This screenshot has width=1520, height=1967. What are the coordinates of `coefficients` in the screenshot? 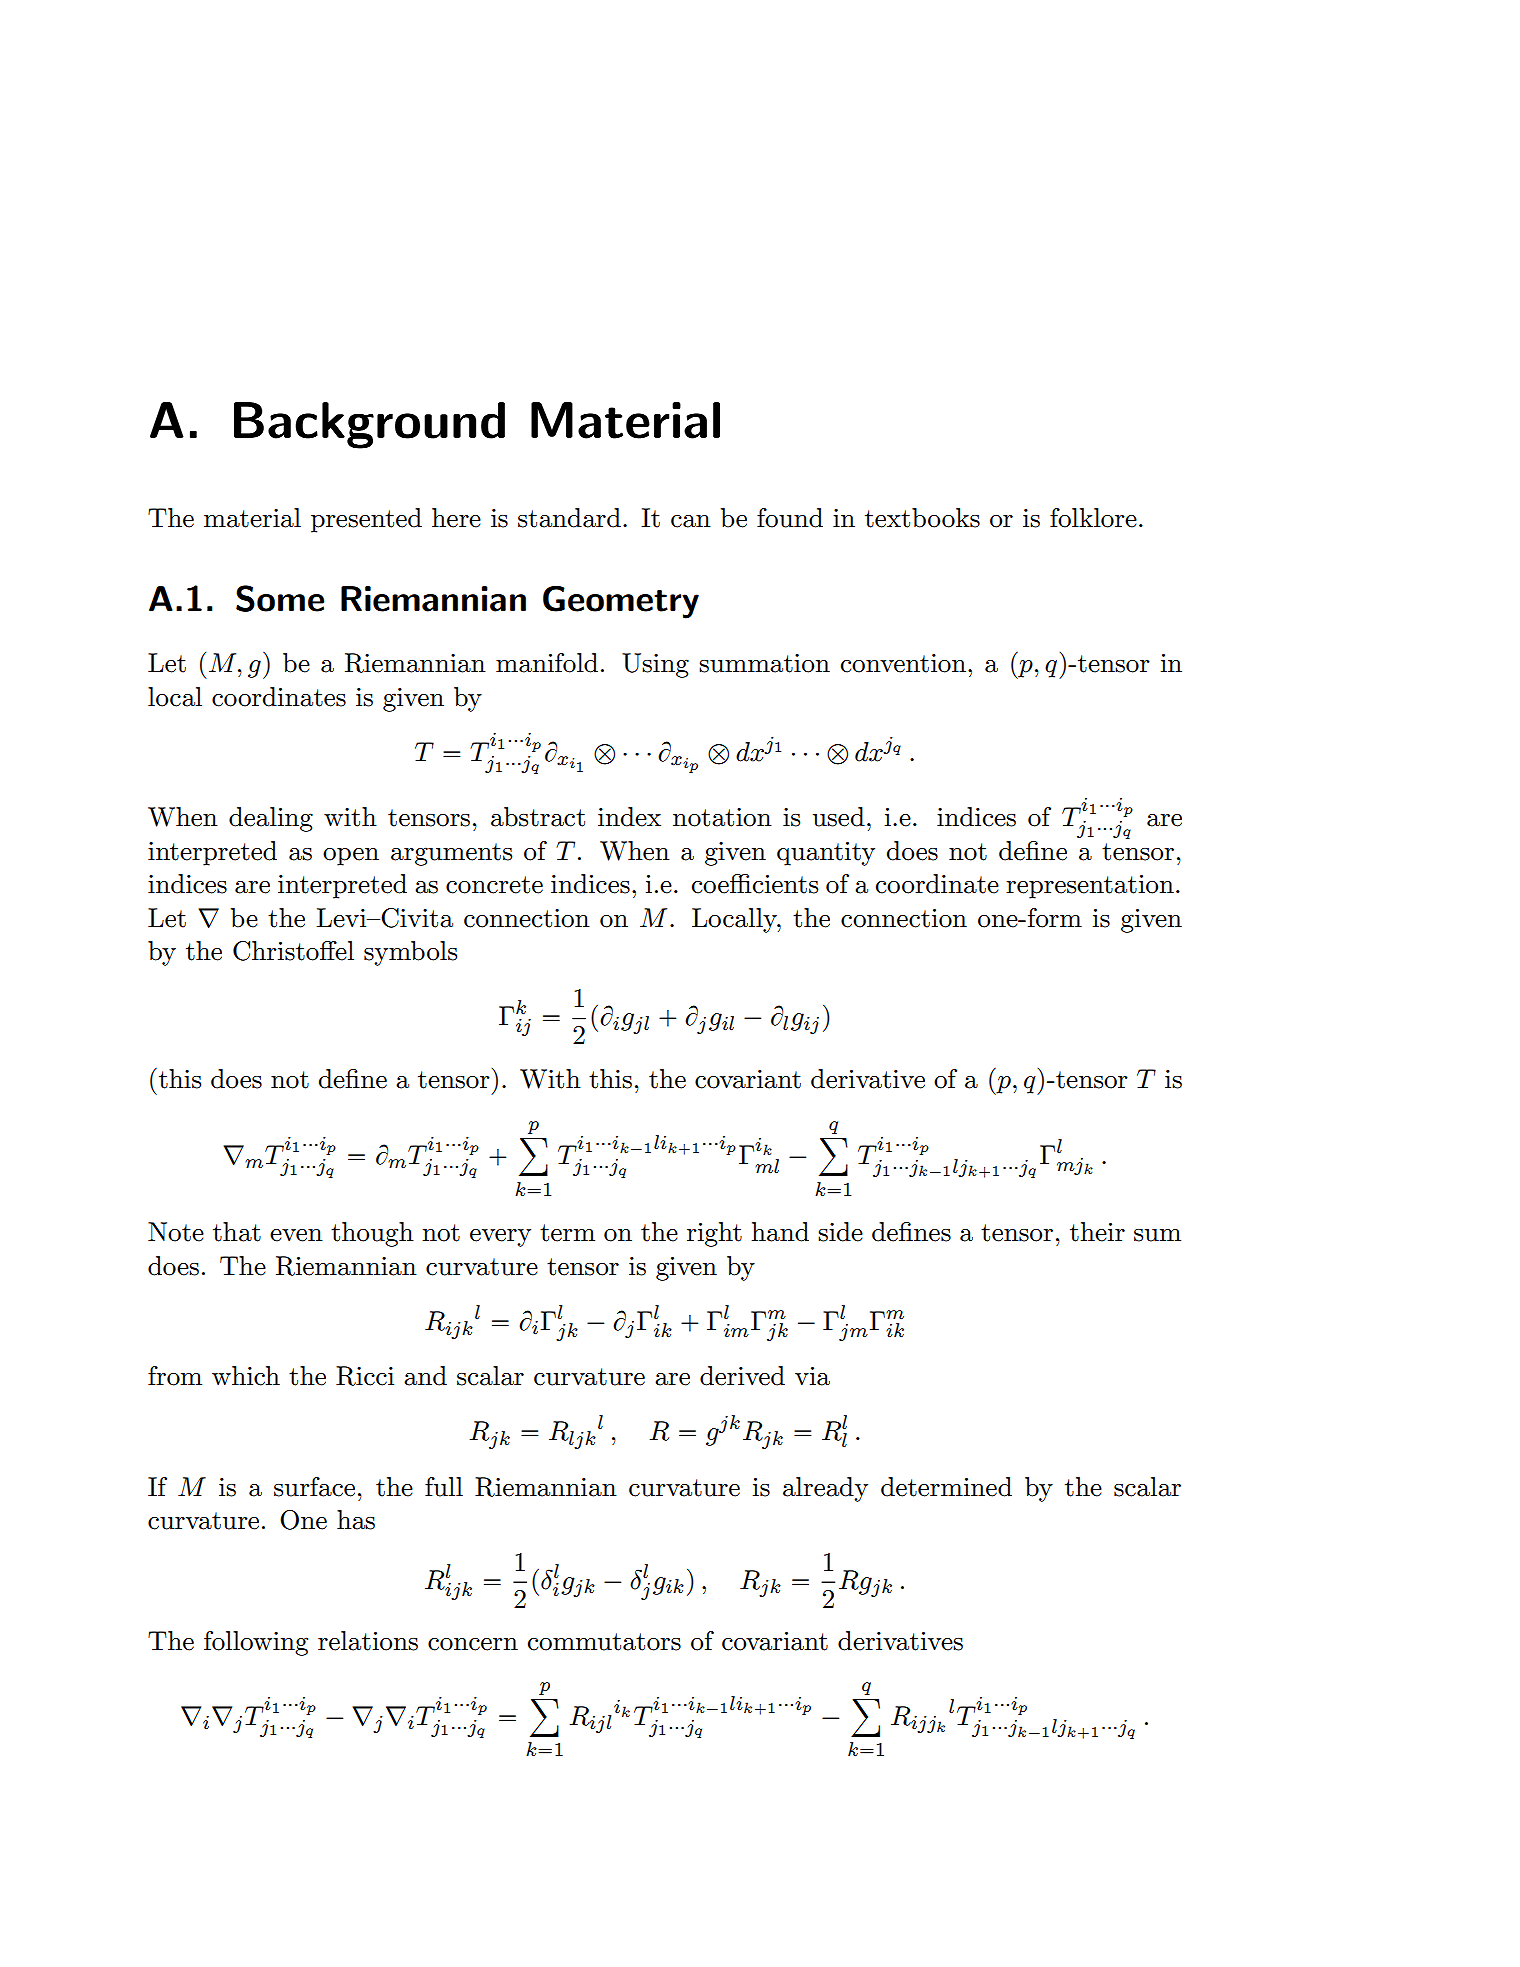 It's located at (755, 884).
